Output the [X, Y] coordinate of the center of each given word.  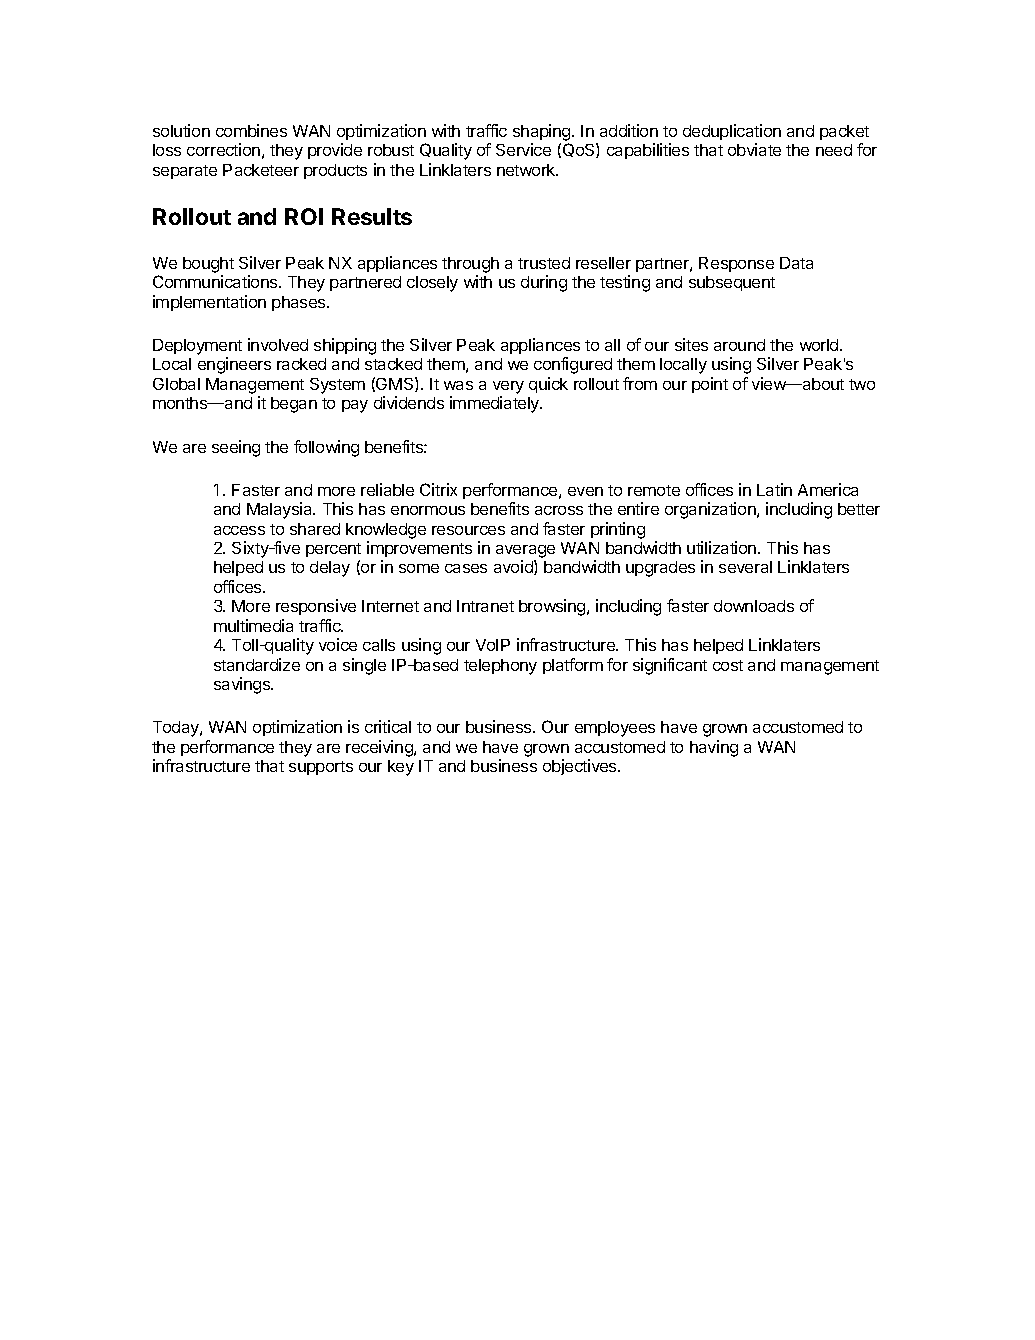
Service [523, 149]
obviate [754, 149]
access [239, 530]
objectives [581, 767]
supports [321, 768]
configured [573, 365]
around [739, 345]
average [525, 553]
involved [278, 344]
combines [251, 130]
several [745, 567]
